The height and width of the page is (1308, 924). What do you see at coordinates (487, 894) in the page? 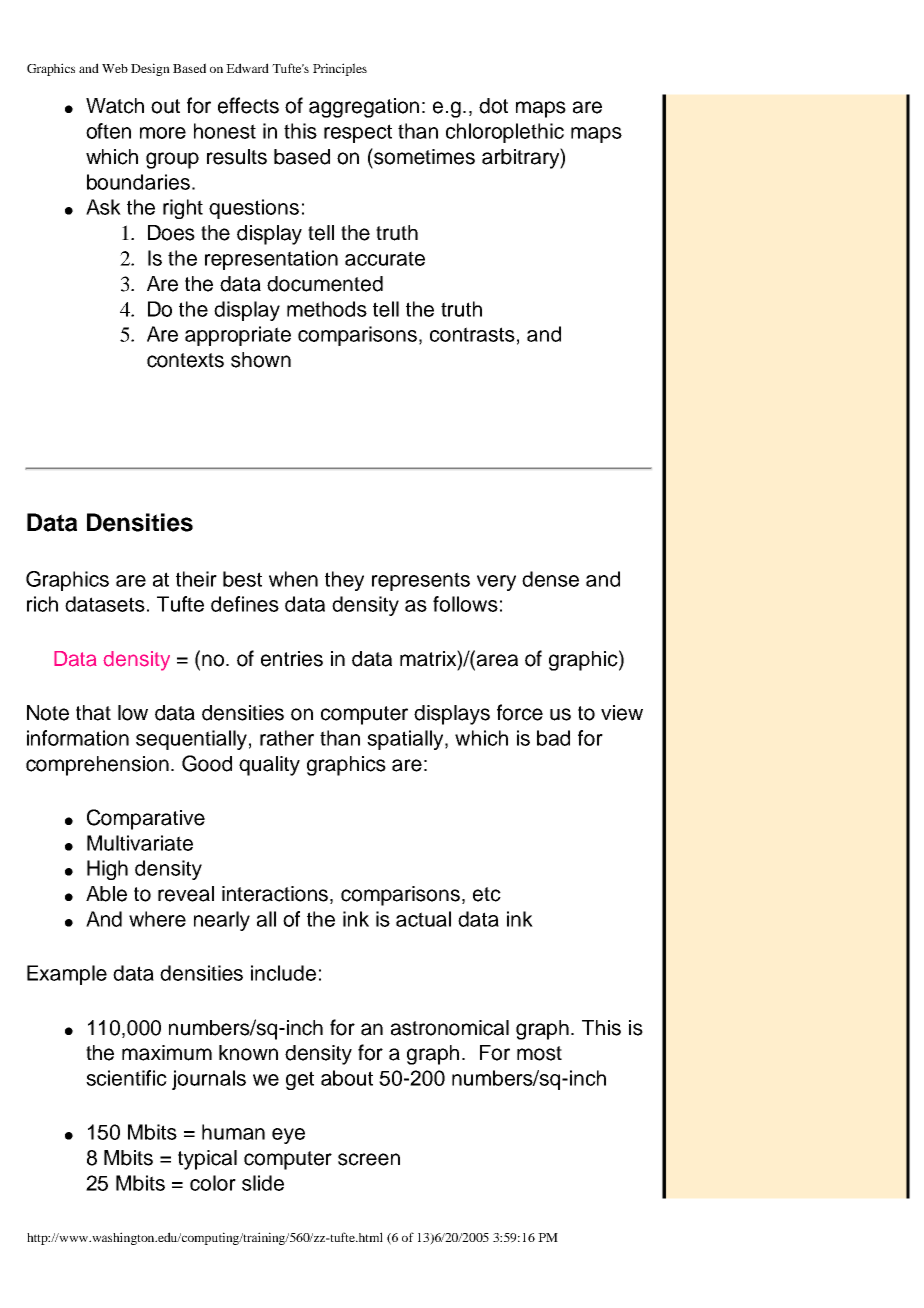
I see `etc` at bounding box center [487, 894].
